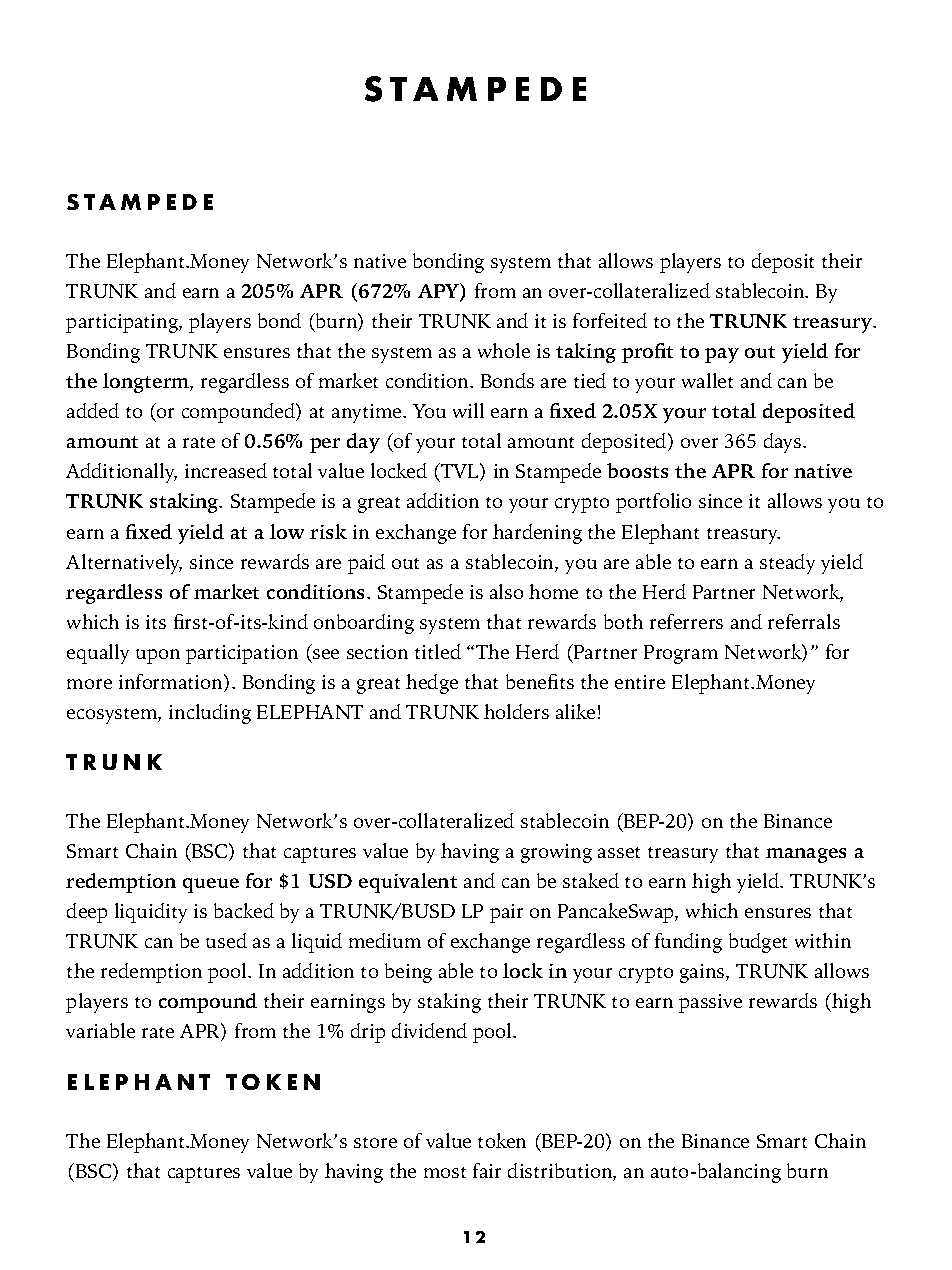 The width and height of the image is (952, 1270). Describe the element at coordinates (226, 470) in the image. I see `increased` at that location.
